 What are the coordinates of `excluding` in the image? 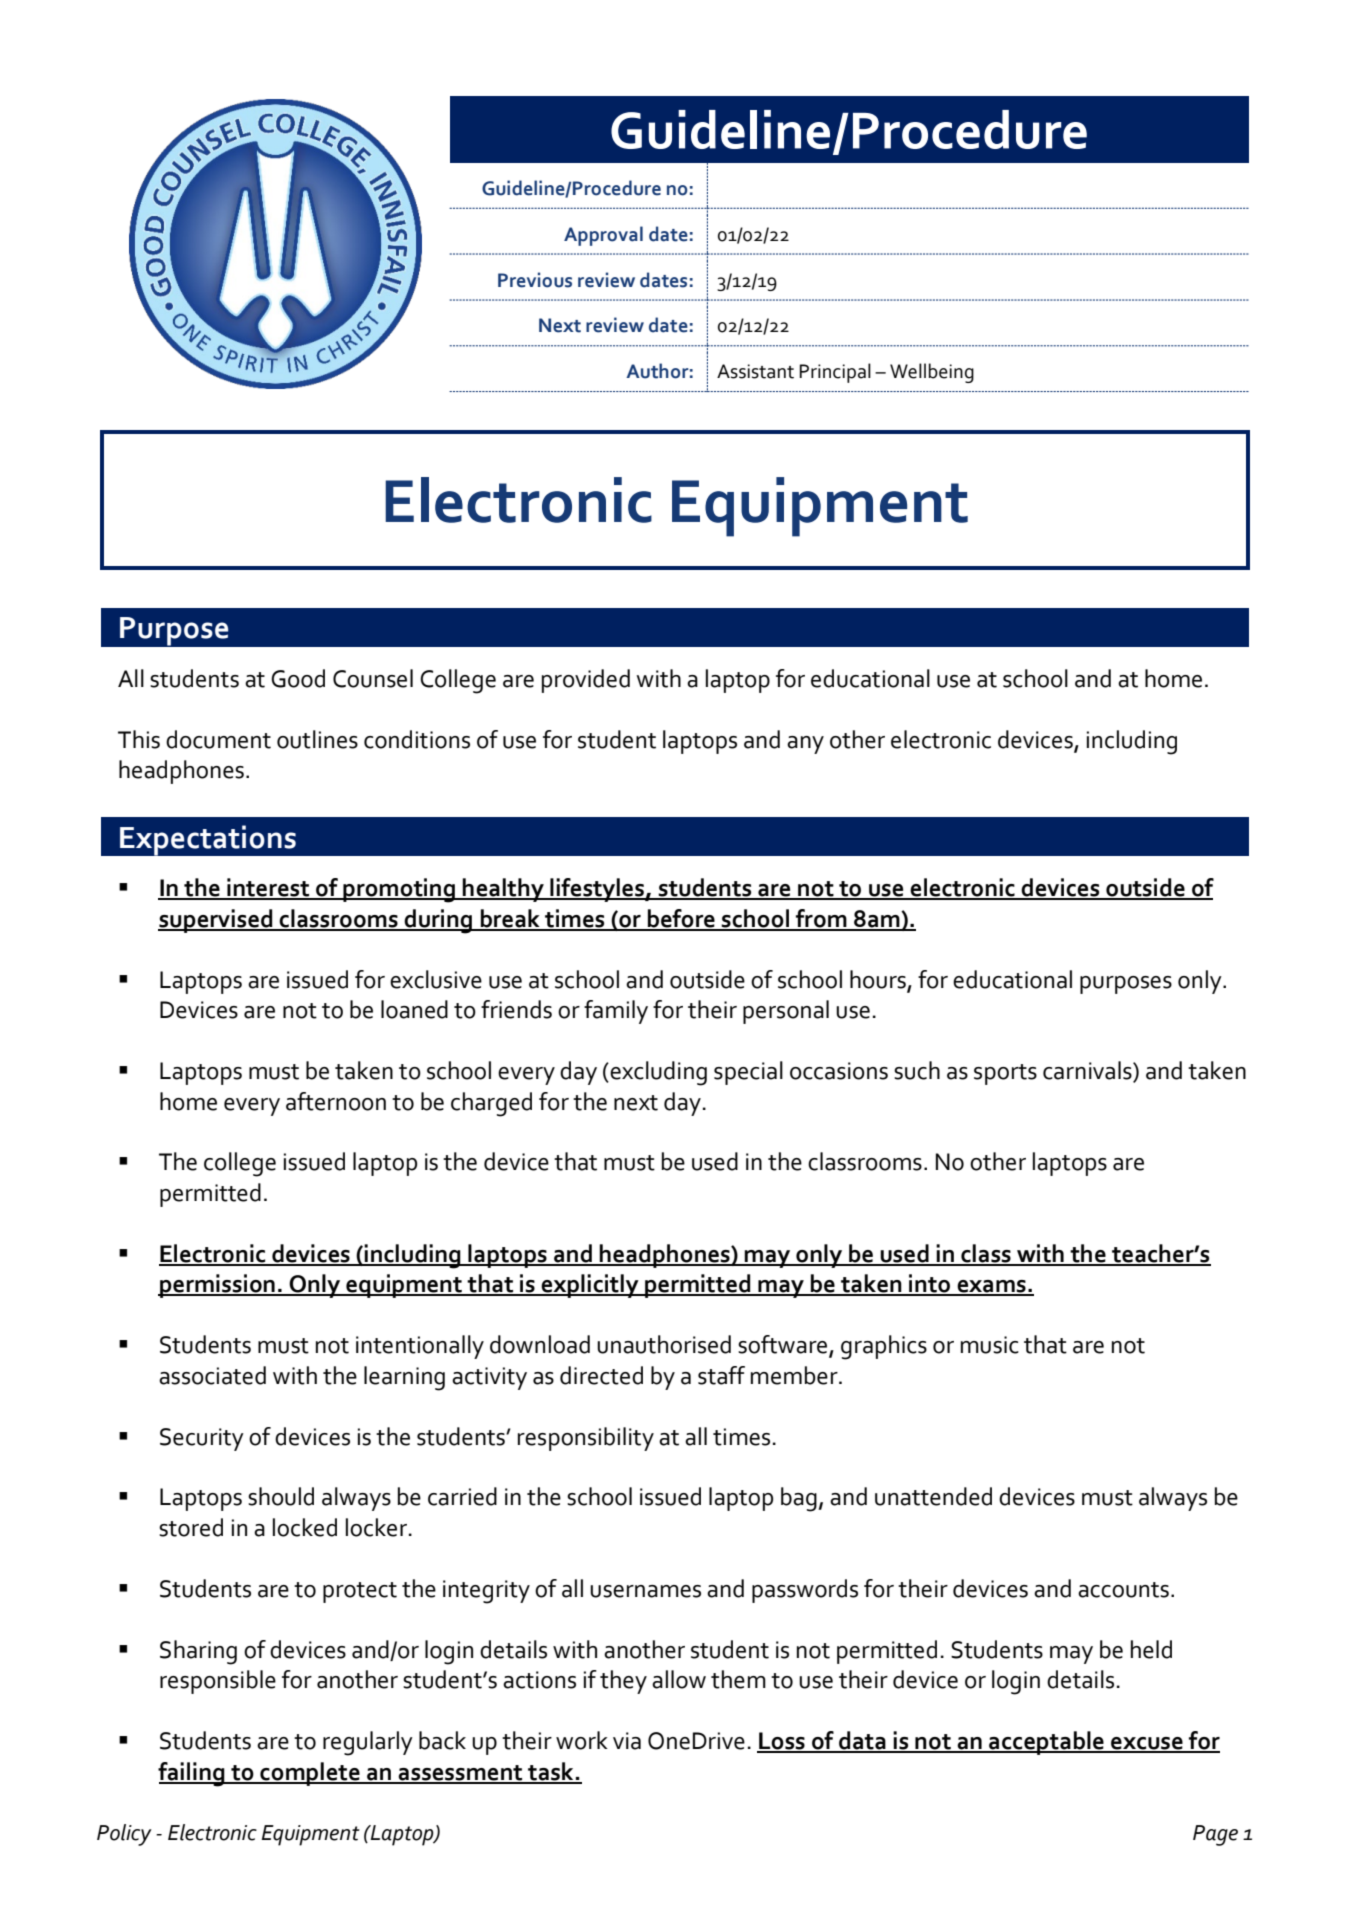 It's located at (657, 1073).
